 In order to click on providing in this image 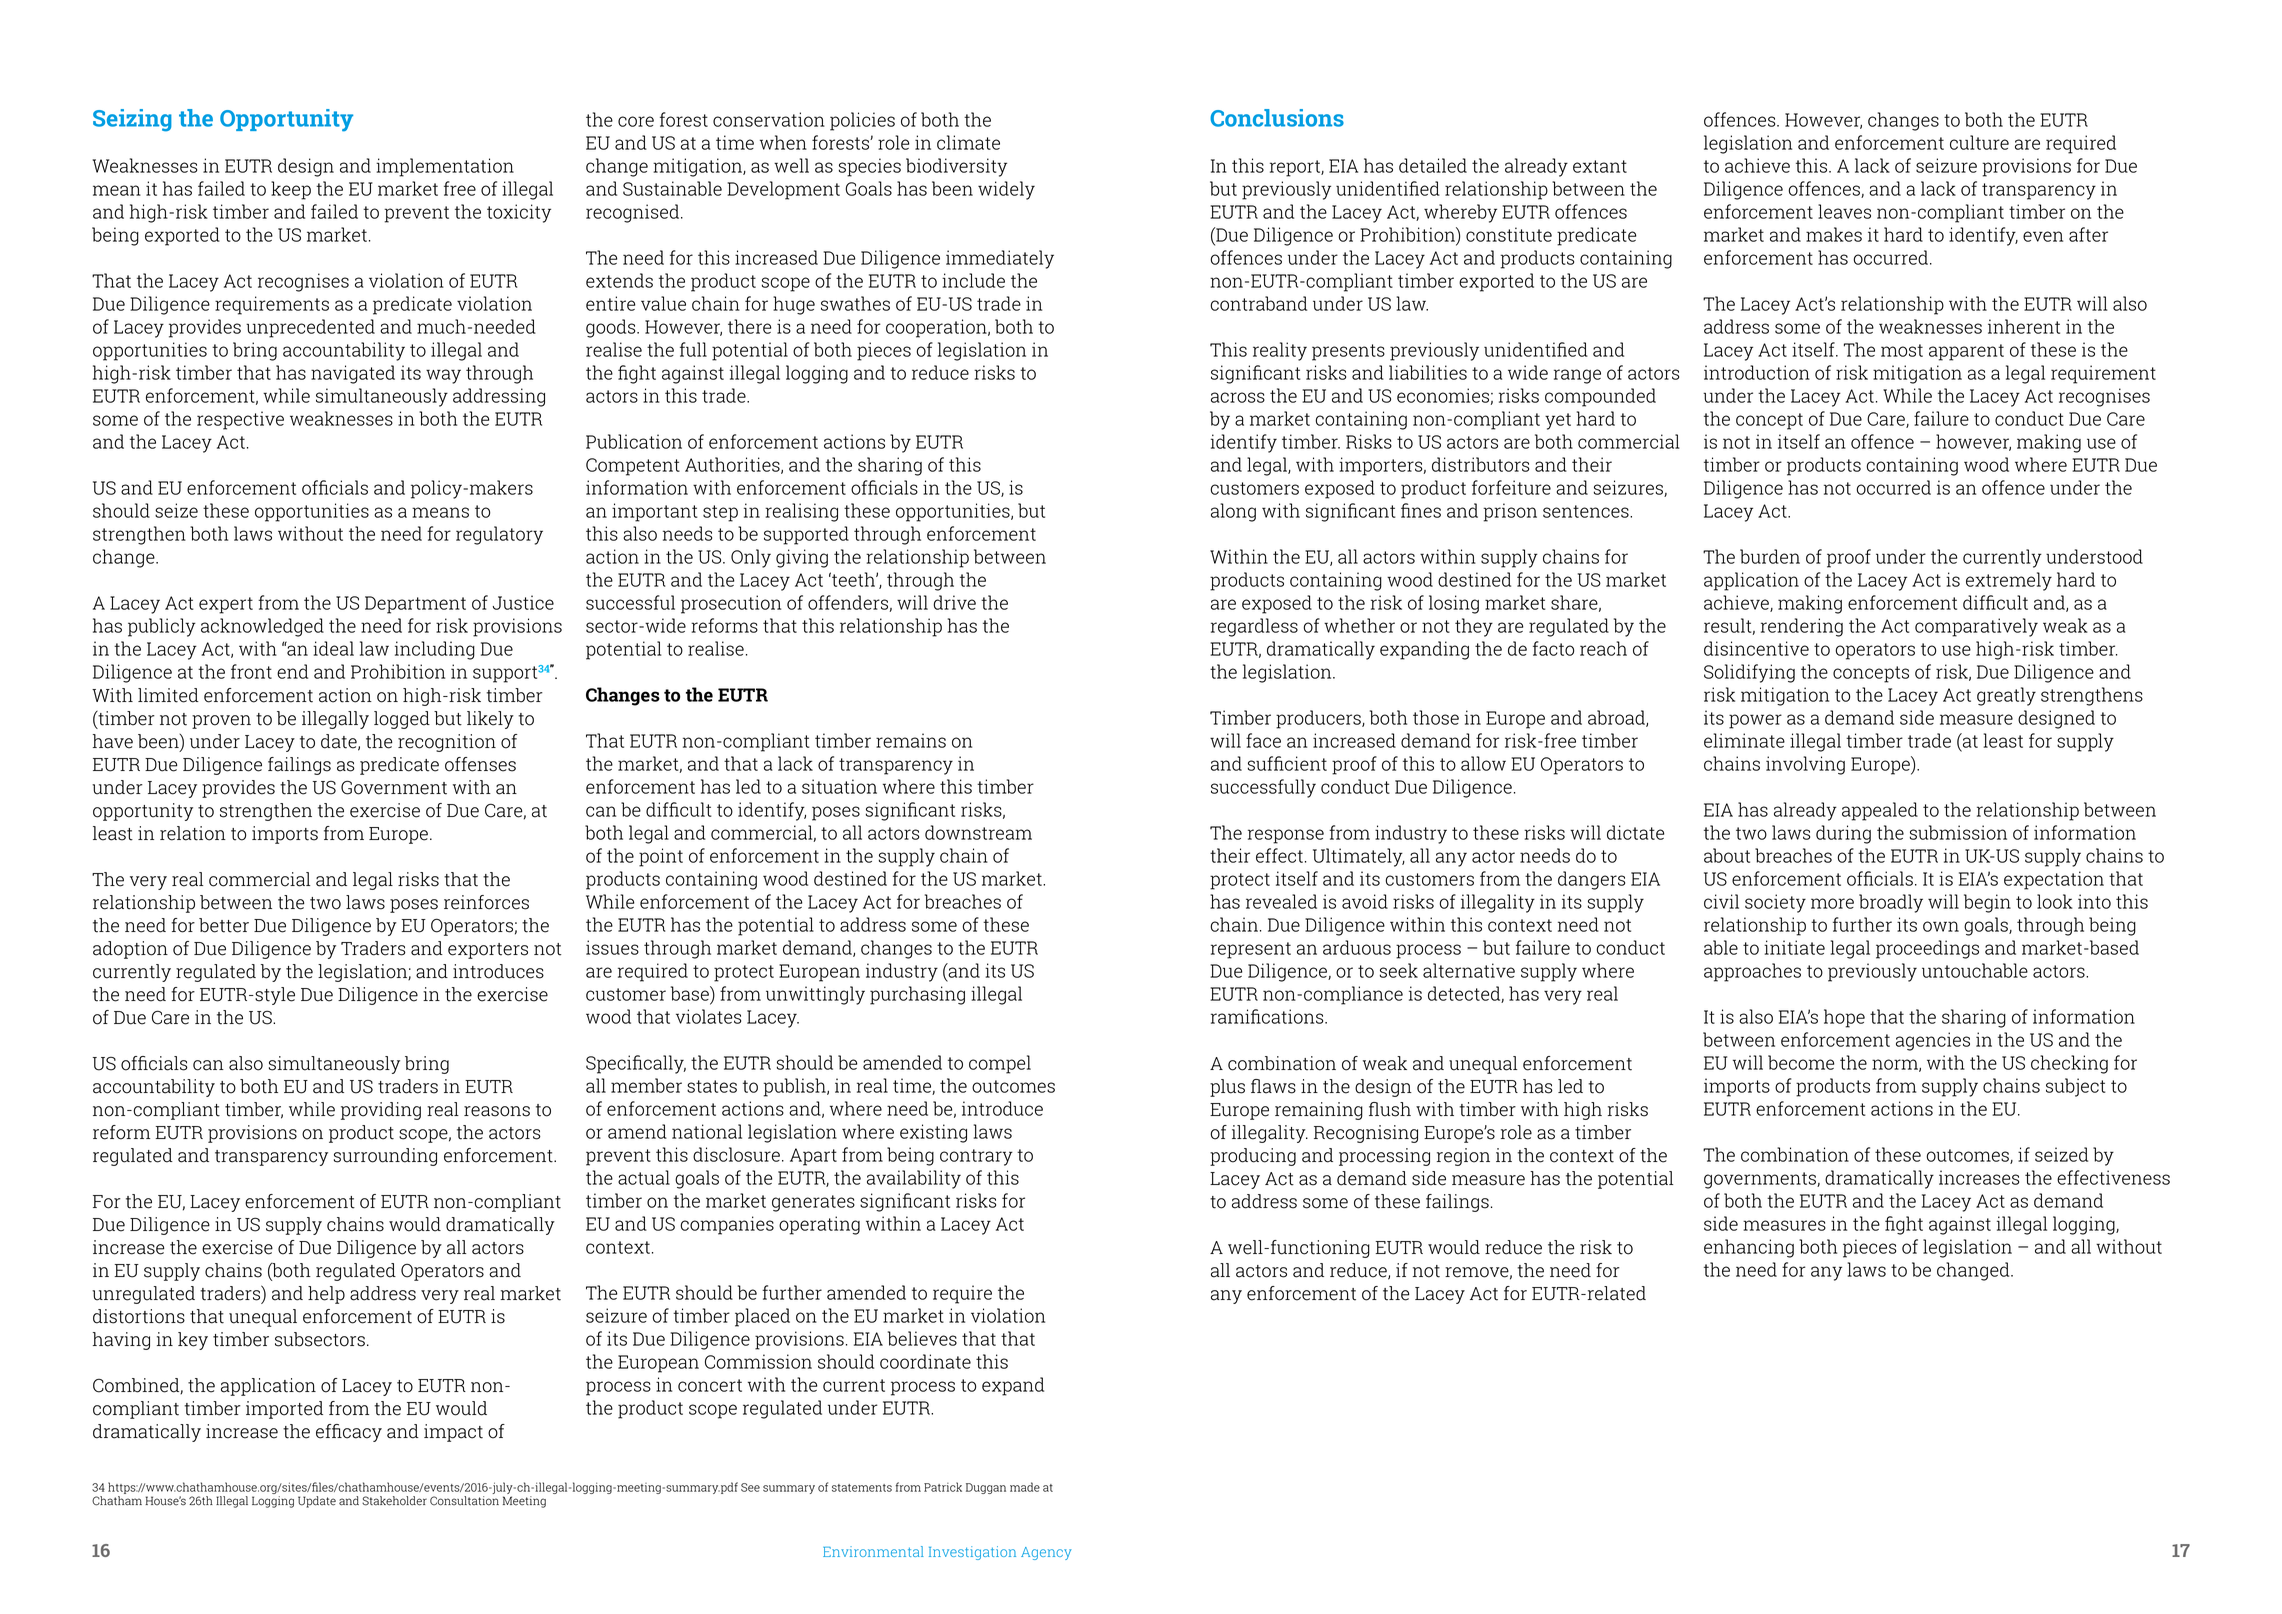, I will do `click(381, 1111)`.
